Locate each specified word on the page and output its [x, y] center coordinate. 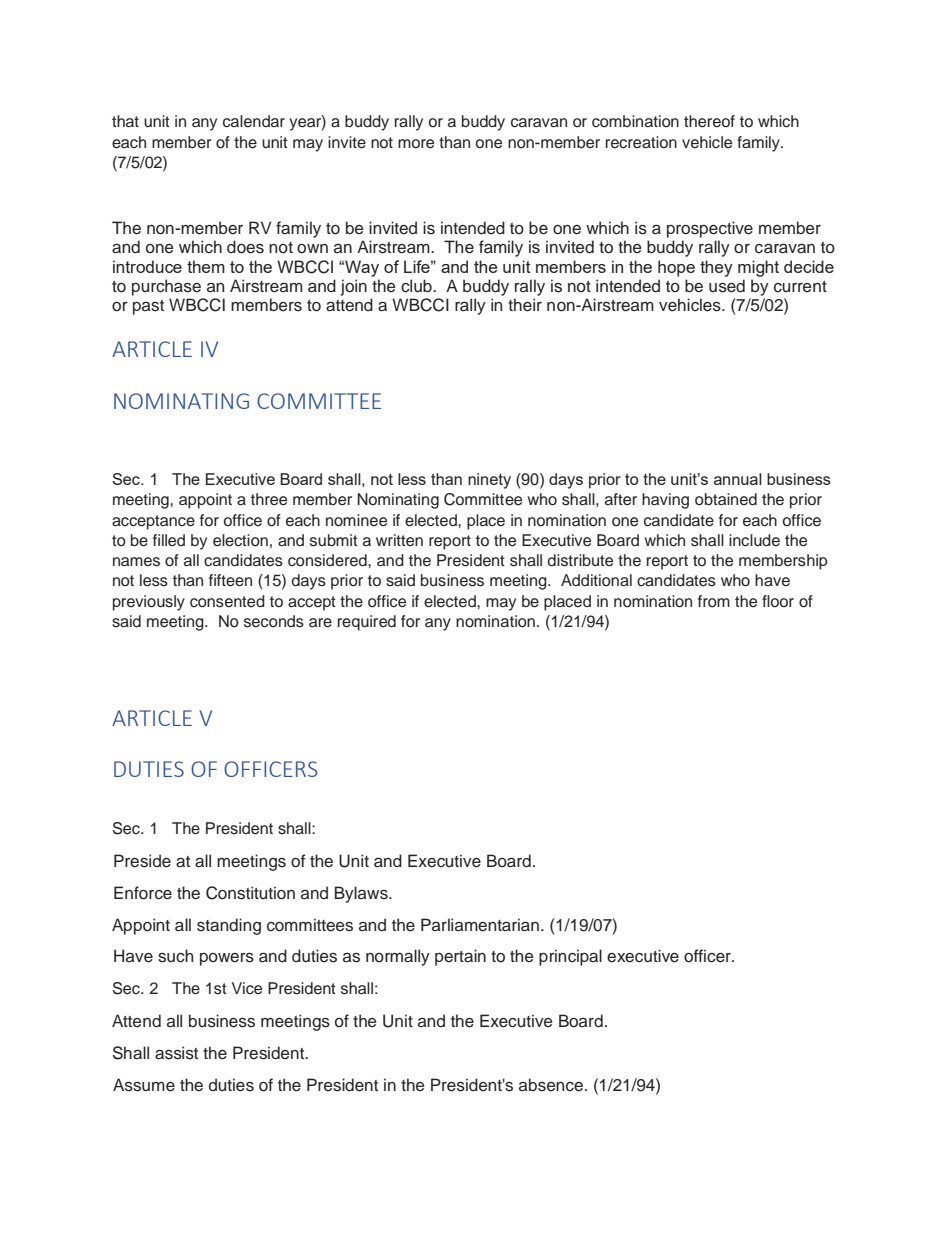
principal [570, 957]
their [525, 305]
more [416, 144]
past [148, 307]
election [240, 540]
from [714, 601]
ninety [489, 481]
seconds [274, 621]
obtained [726, 499]
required [367, 623]
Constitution [250, 893]
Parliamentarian [480, 925]
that [125, 121]
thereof [709, 121]
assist [176, 1053]
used [727, 286]
